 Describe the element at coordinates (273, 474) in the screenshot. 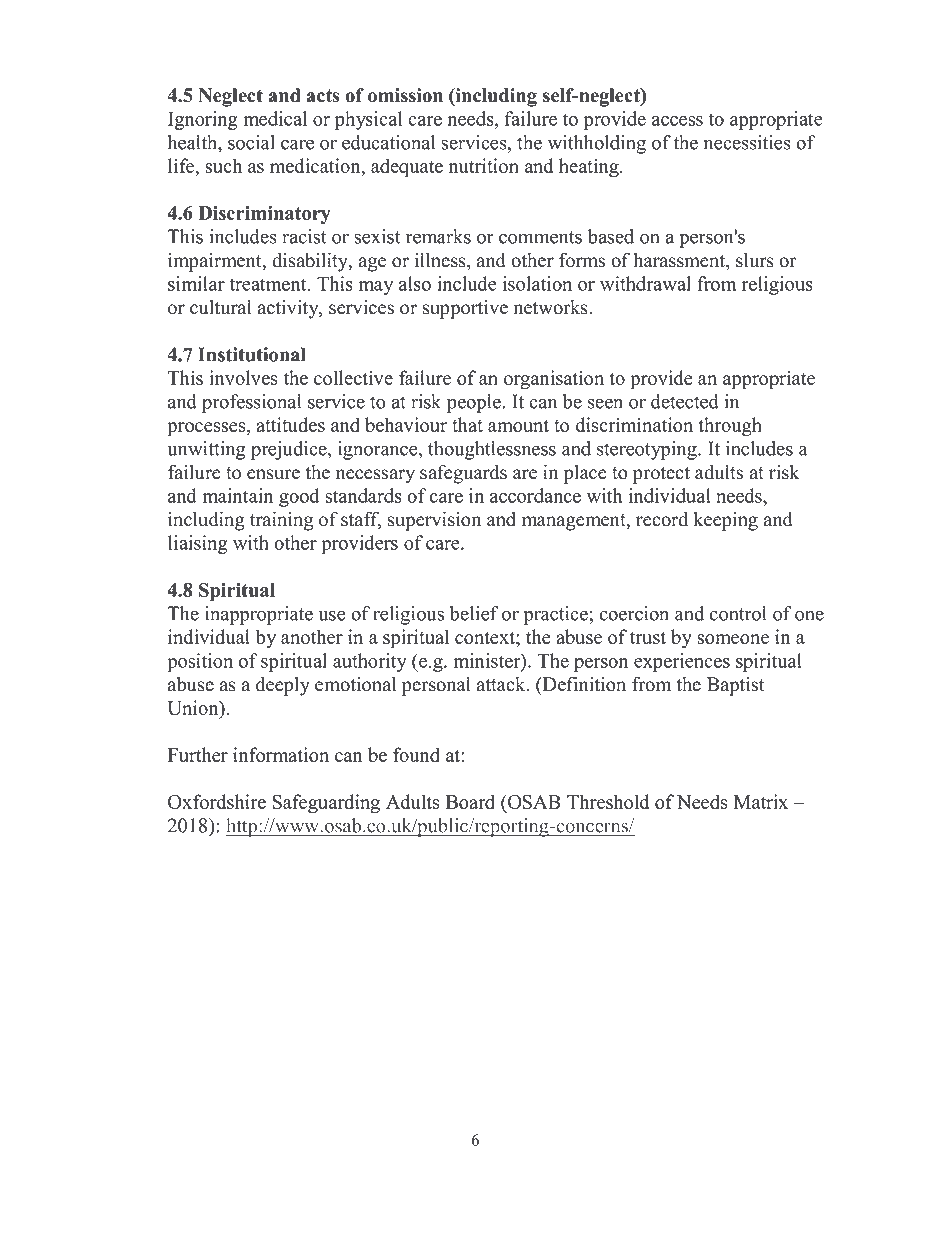

I see `ensure` at that location.
